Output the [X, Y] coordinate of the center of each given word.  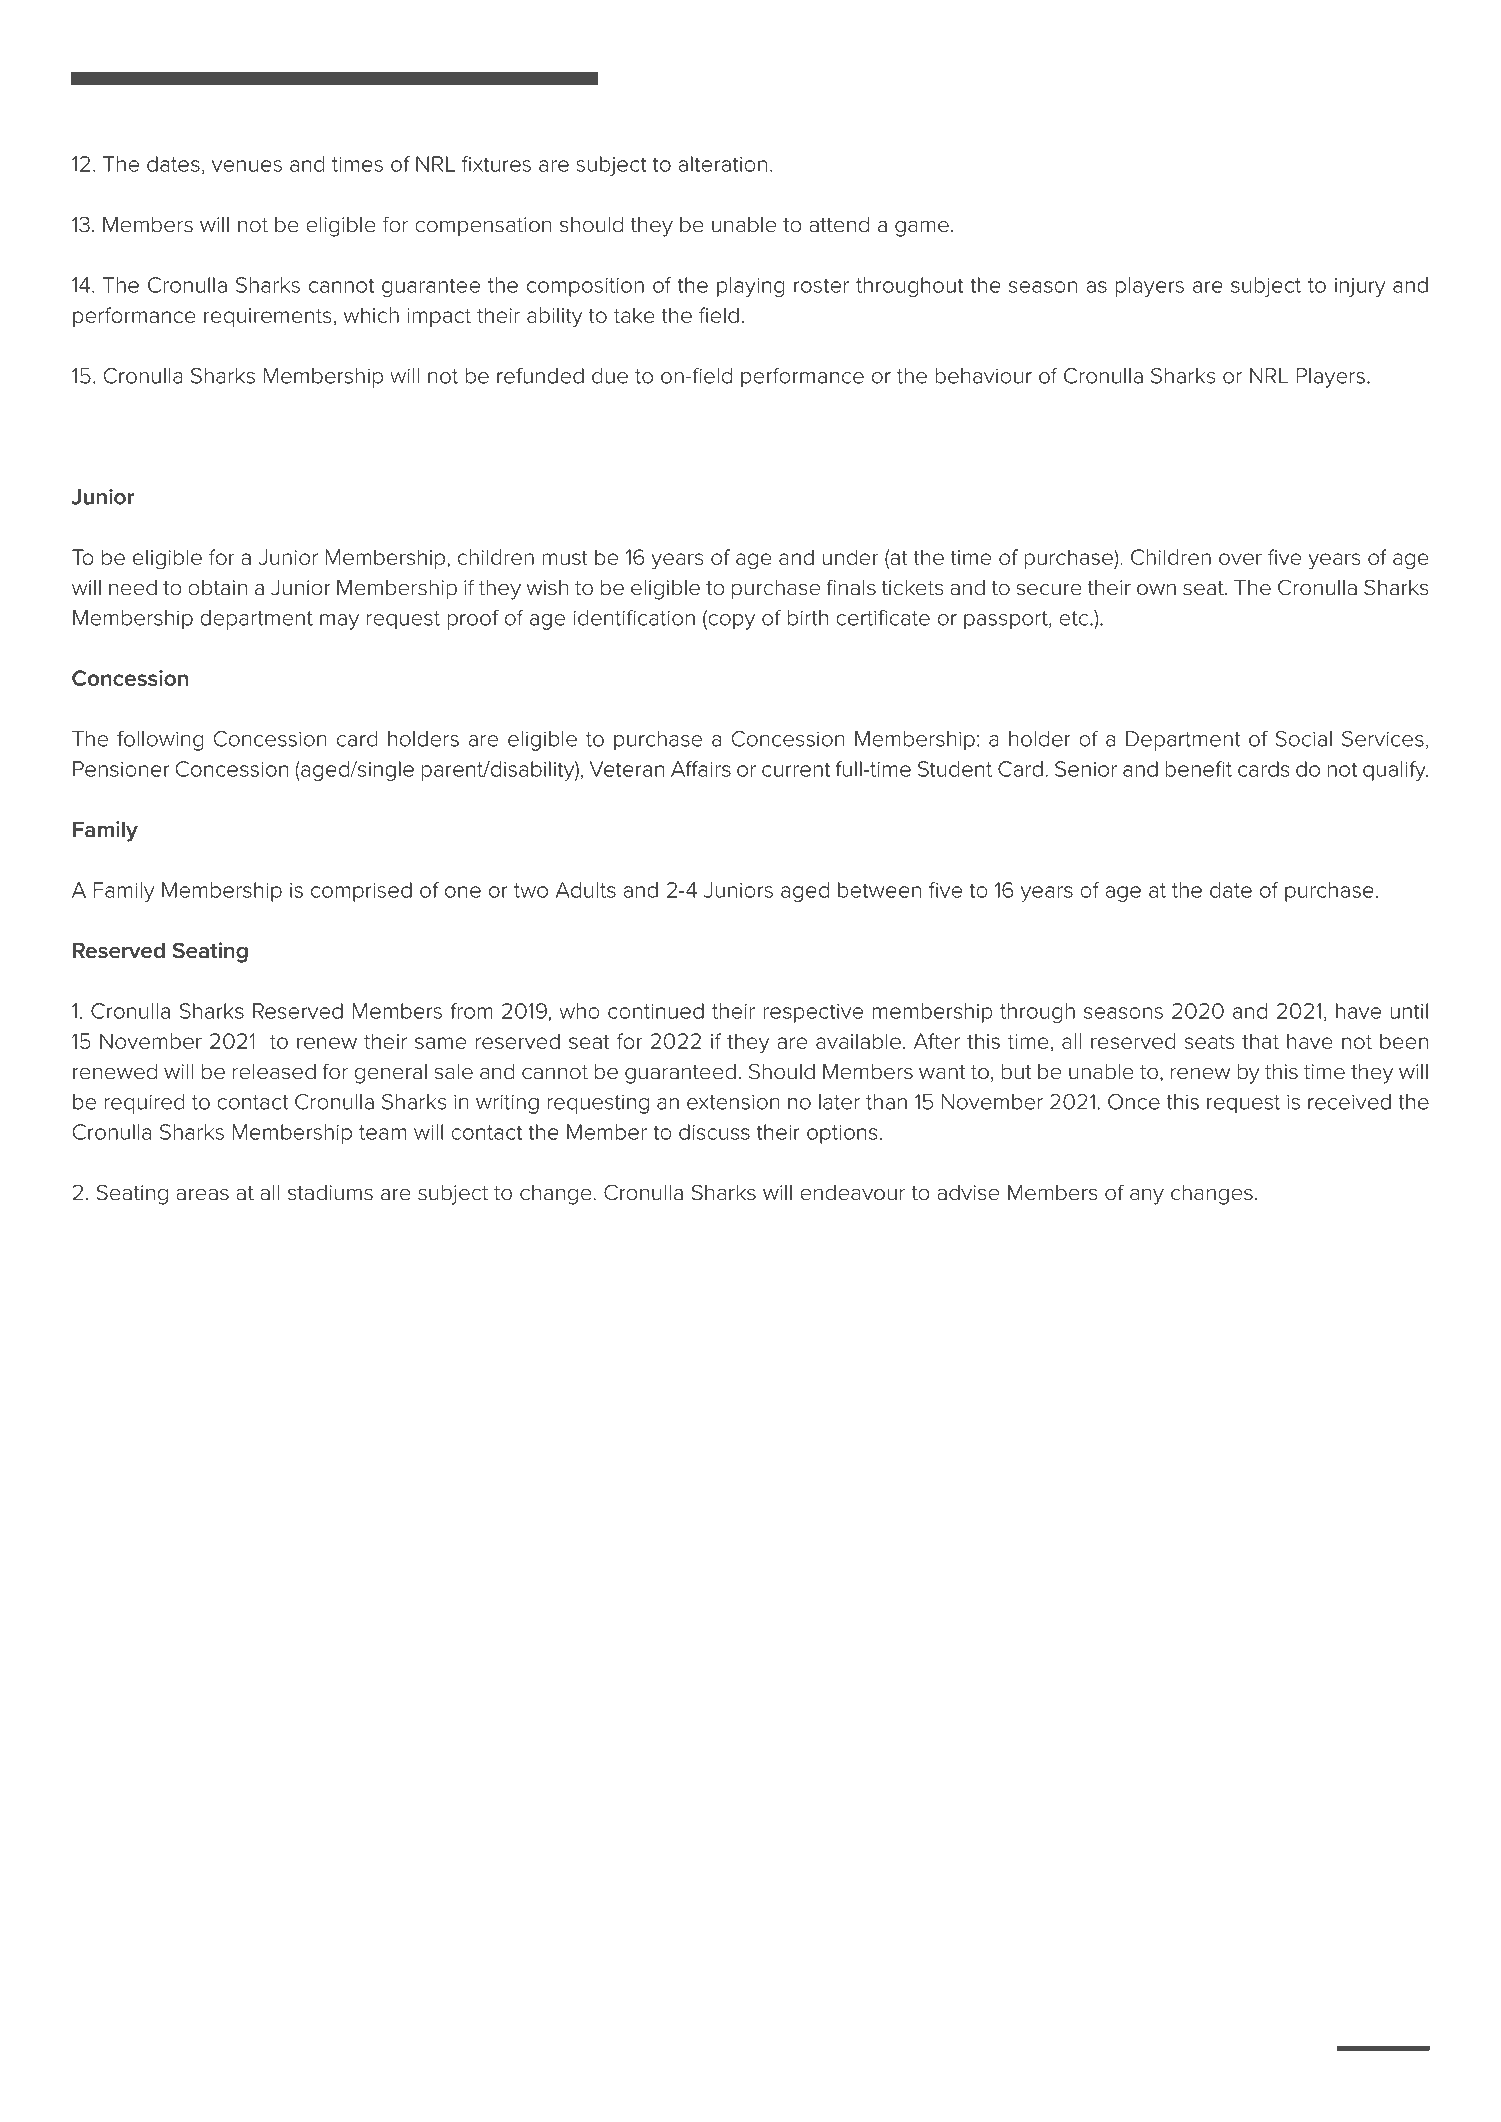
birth [808, 618]
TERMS [1274, 79]
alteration [722, 164]
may [339, 622]
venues [247, 166]
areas [202, 1194]
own [1156, 589]
